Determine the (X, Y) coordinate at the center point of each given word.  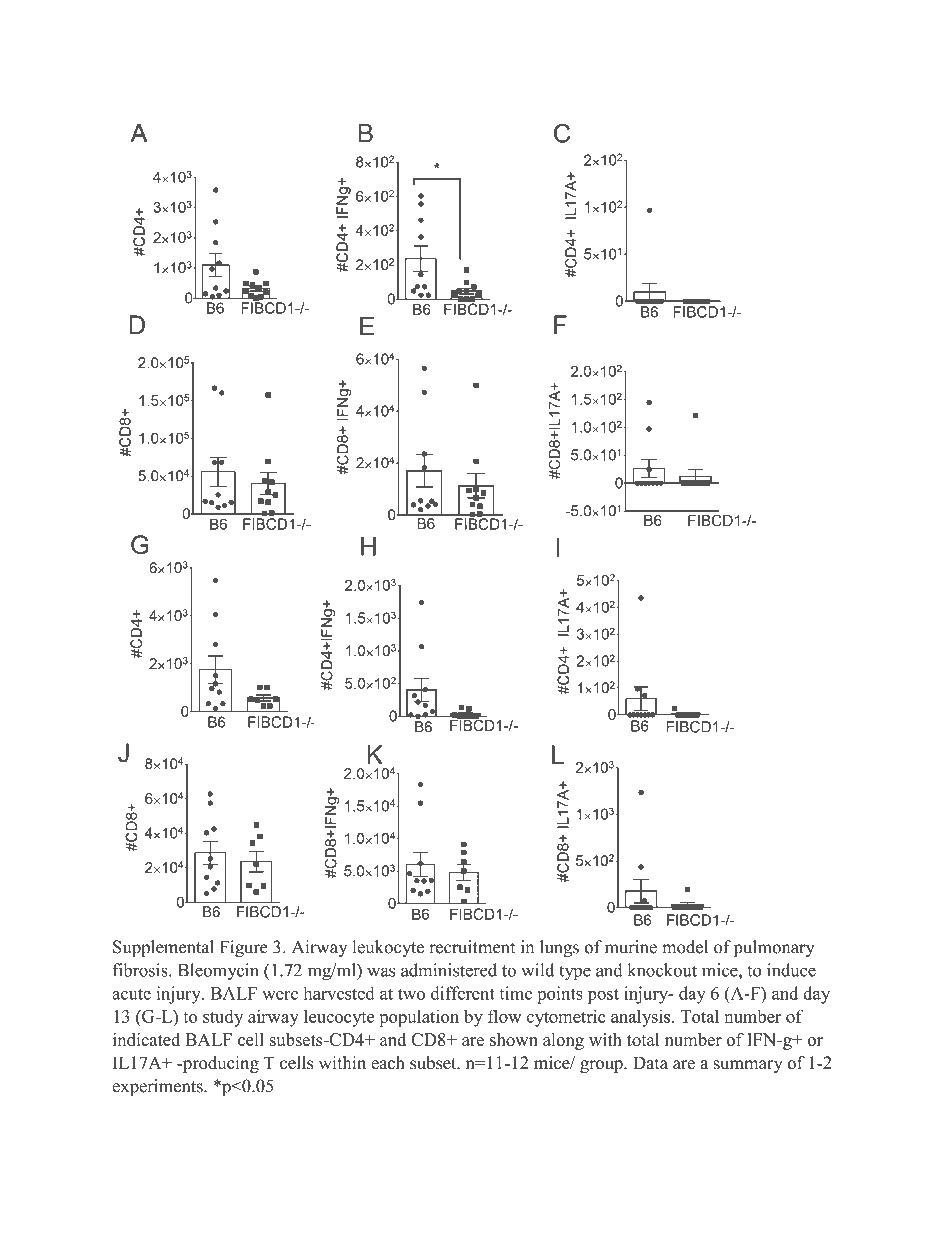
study (223, 1018)
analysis (640, 1018)
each (388, 1063)
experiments (158, 1087)
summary (747, 1066)
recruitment (472, 947)
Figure (244, 948)
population (419, 1018)
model (685, 947)
